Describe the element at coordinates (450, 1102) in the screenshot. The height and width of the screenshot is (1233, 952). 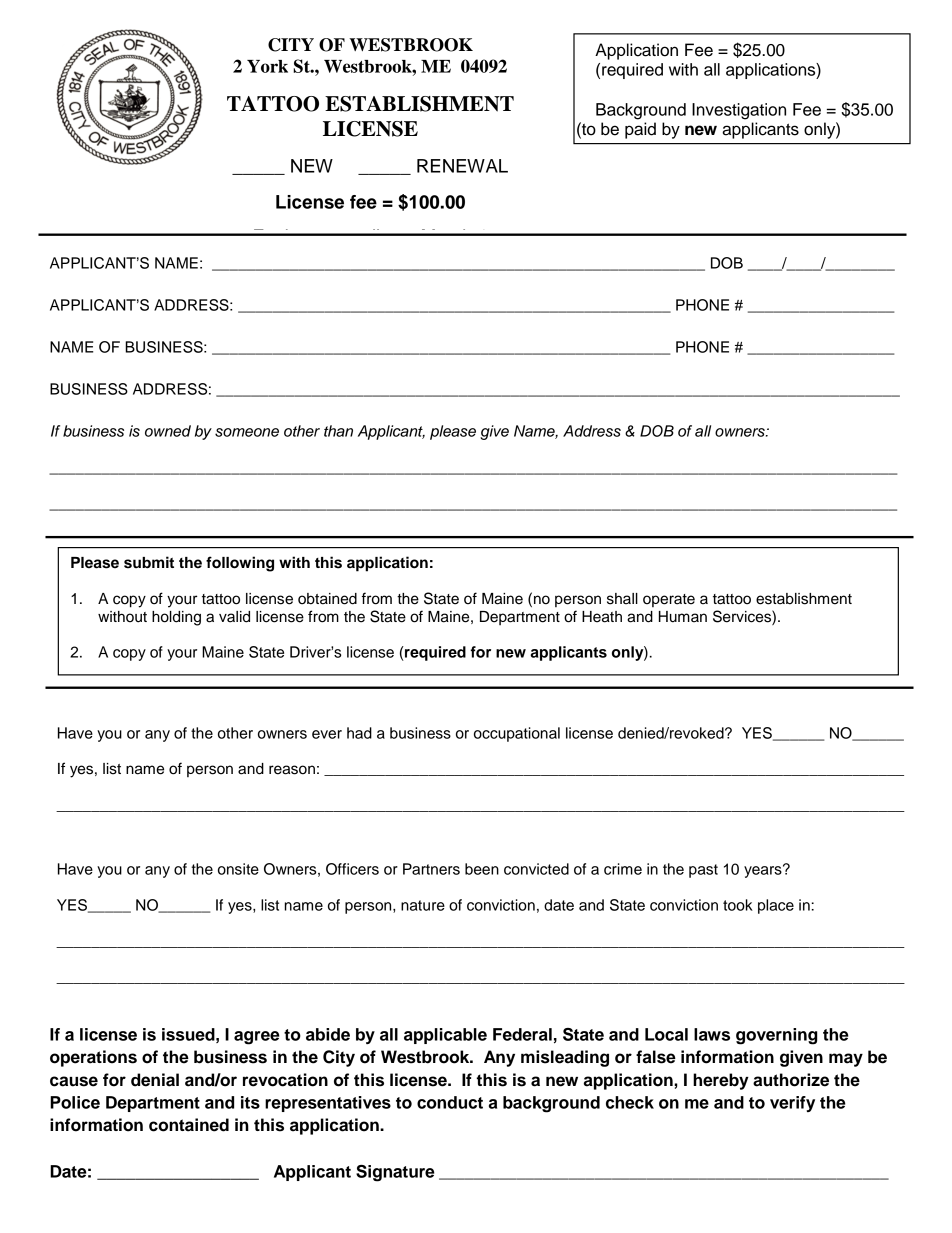
I see `conduct` at that location.
